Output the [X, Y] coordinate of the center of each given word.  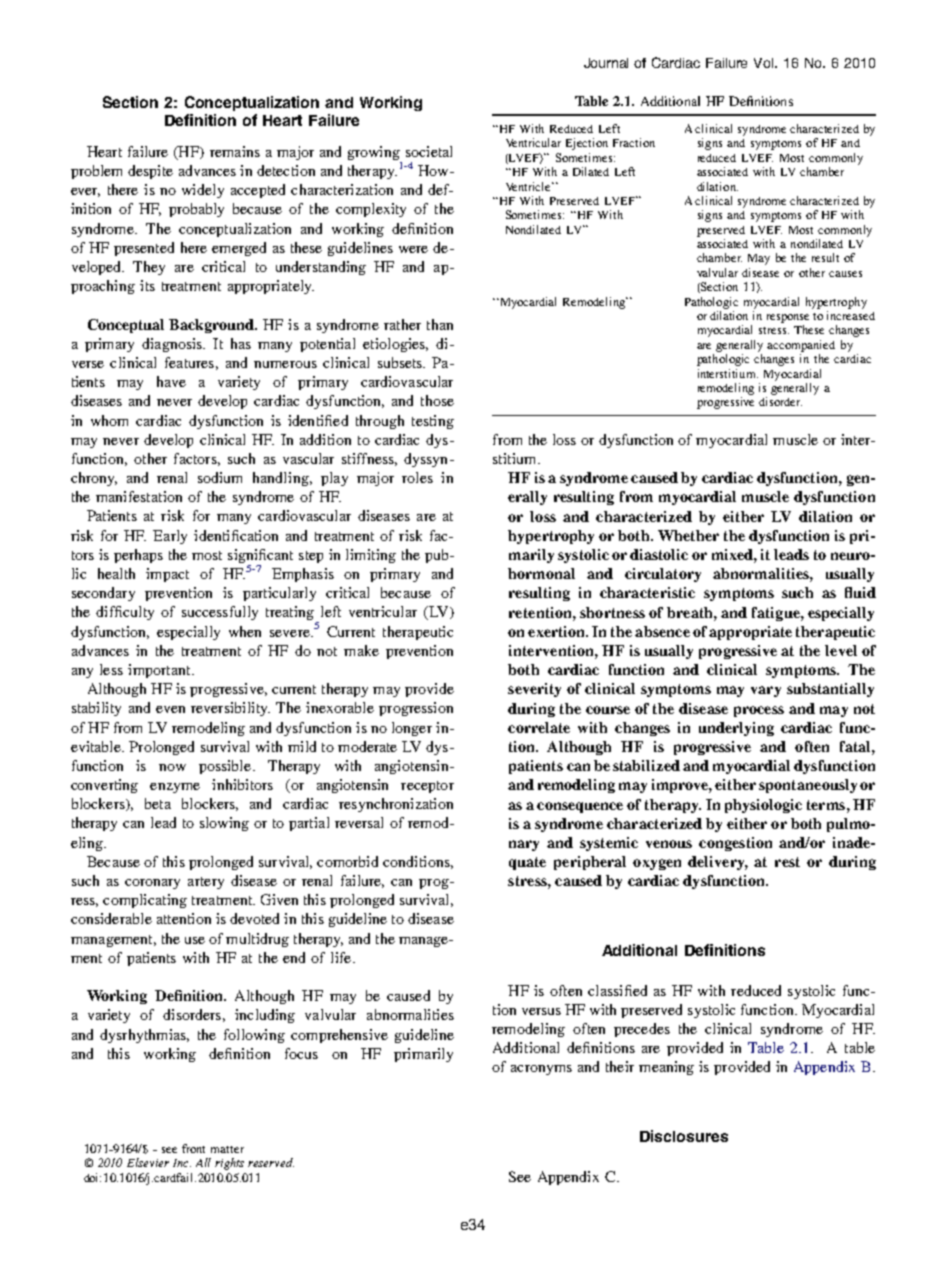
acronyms [541, 1070]
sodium [220, 477]
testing [433, 422]
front [193, 1148]
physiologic [763, 806]
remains [235, 151]
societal [429, 151]
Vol [765, 63]
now [172, 767]
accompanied [801, 346]
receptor [427, 787]
